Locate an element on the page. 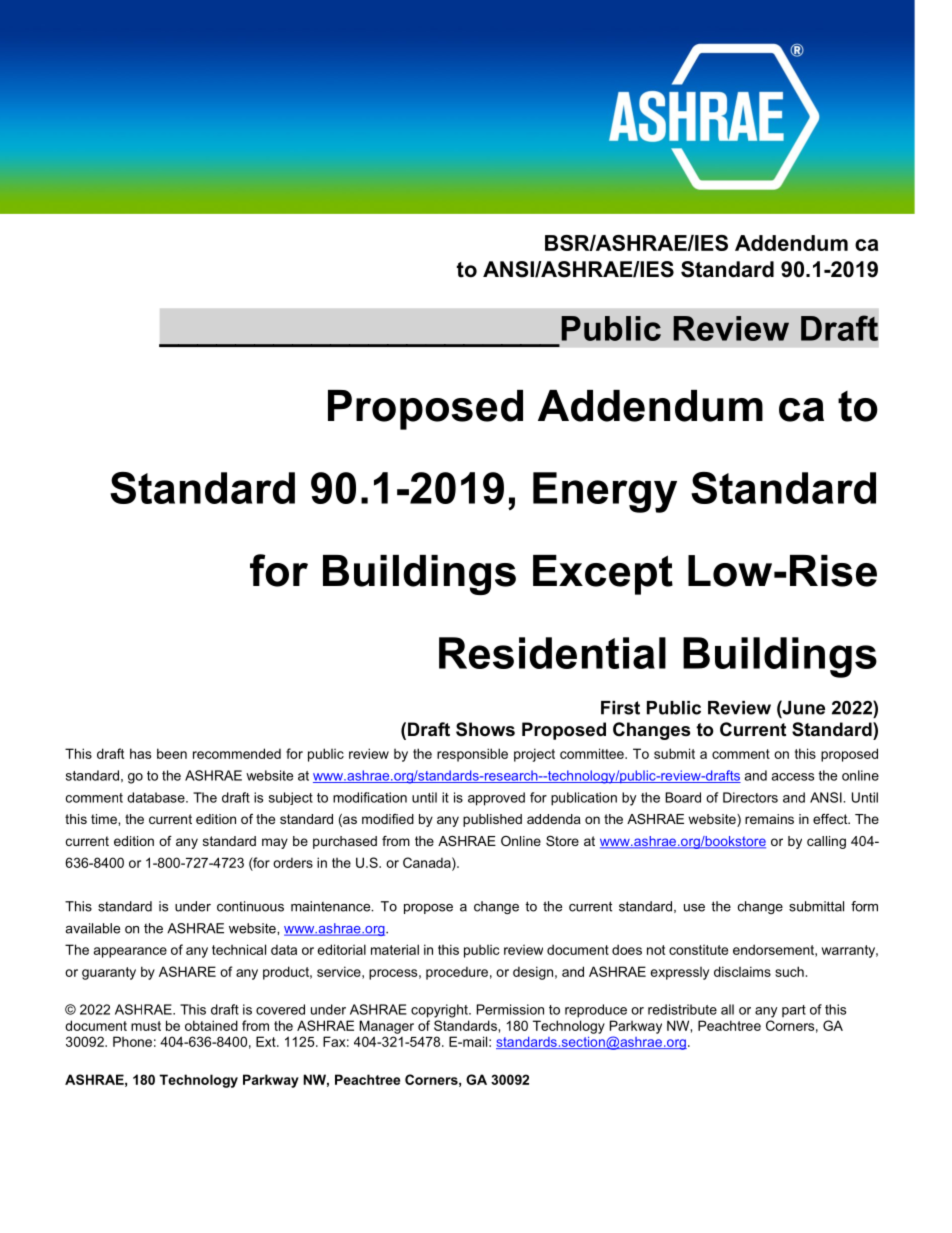 The height and width of the image is (1233, 952). calling is located at coordinates (826, 842).
